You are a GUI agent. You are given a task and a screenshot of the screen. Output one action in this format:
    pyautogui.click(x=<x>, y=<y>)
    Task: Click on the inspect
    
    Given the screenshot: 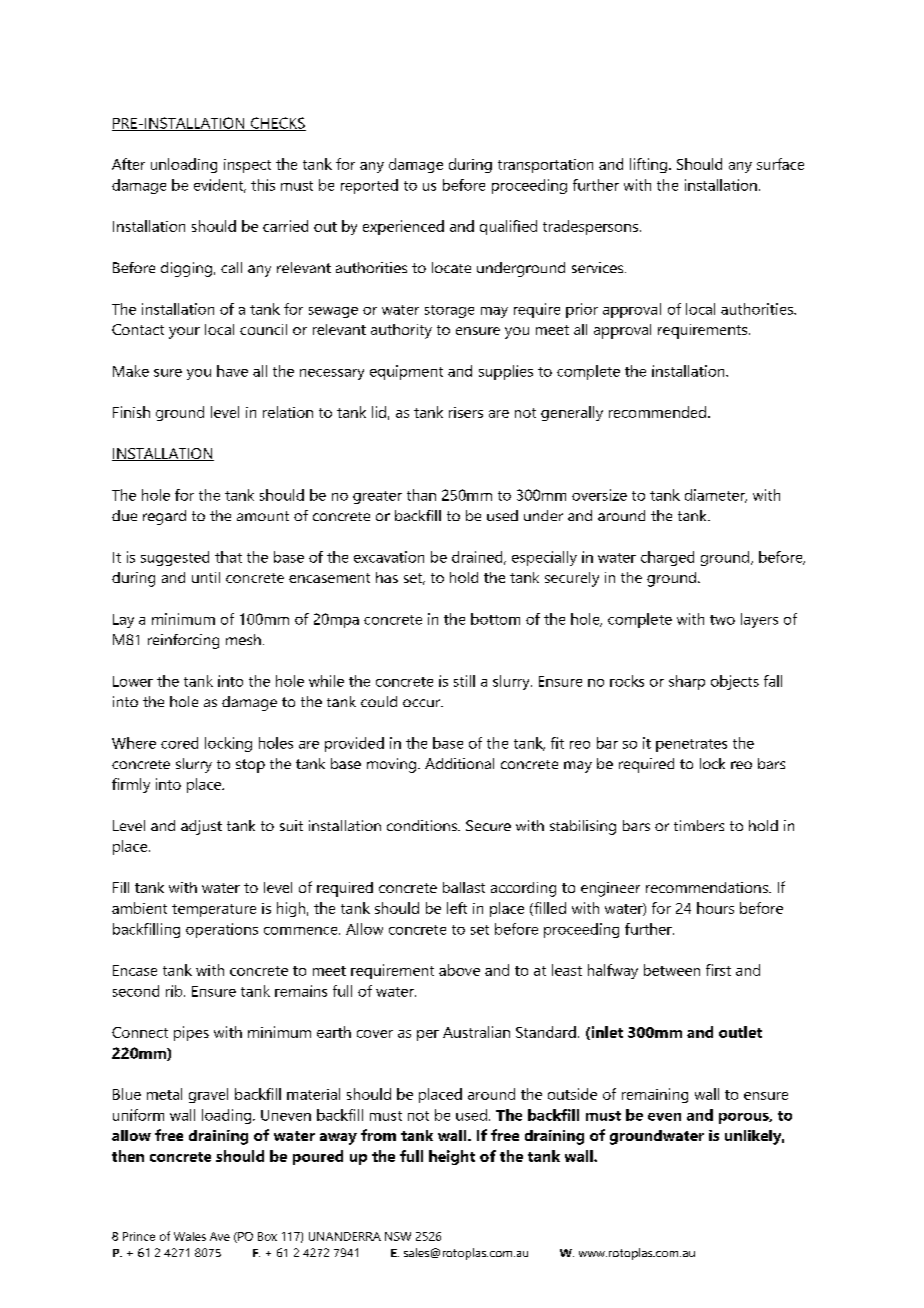 What is the action you would take?
    pyautogui.click(x=247, y=166)
